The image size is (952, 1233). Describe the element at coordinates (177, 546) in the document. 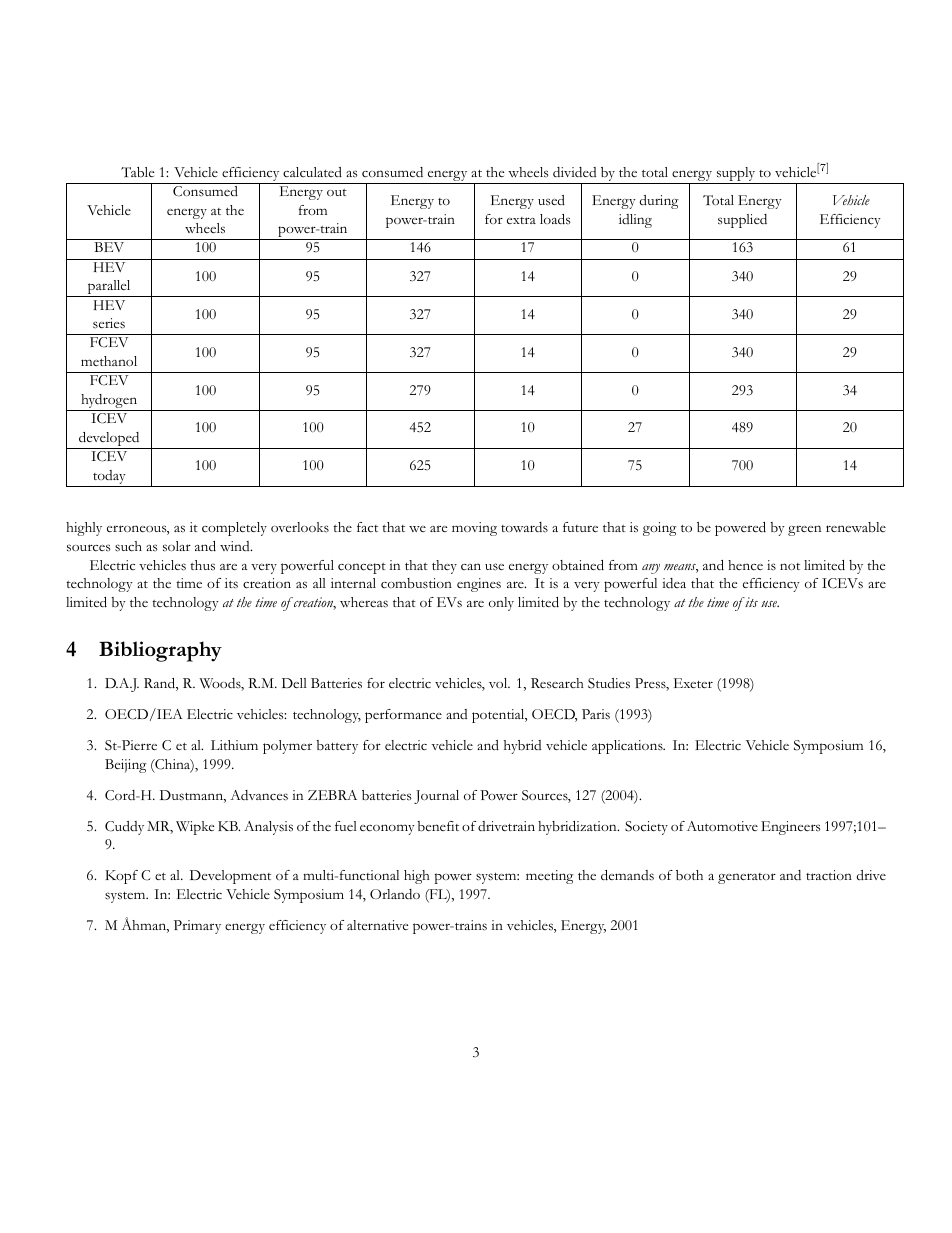

I see `solar` at that location.
